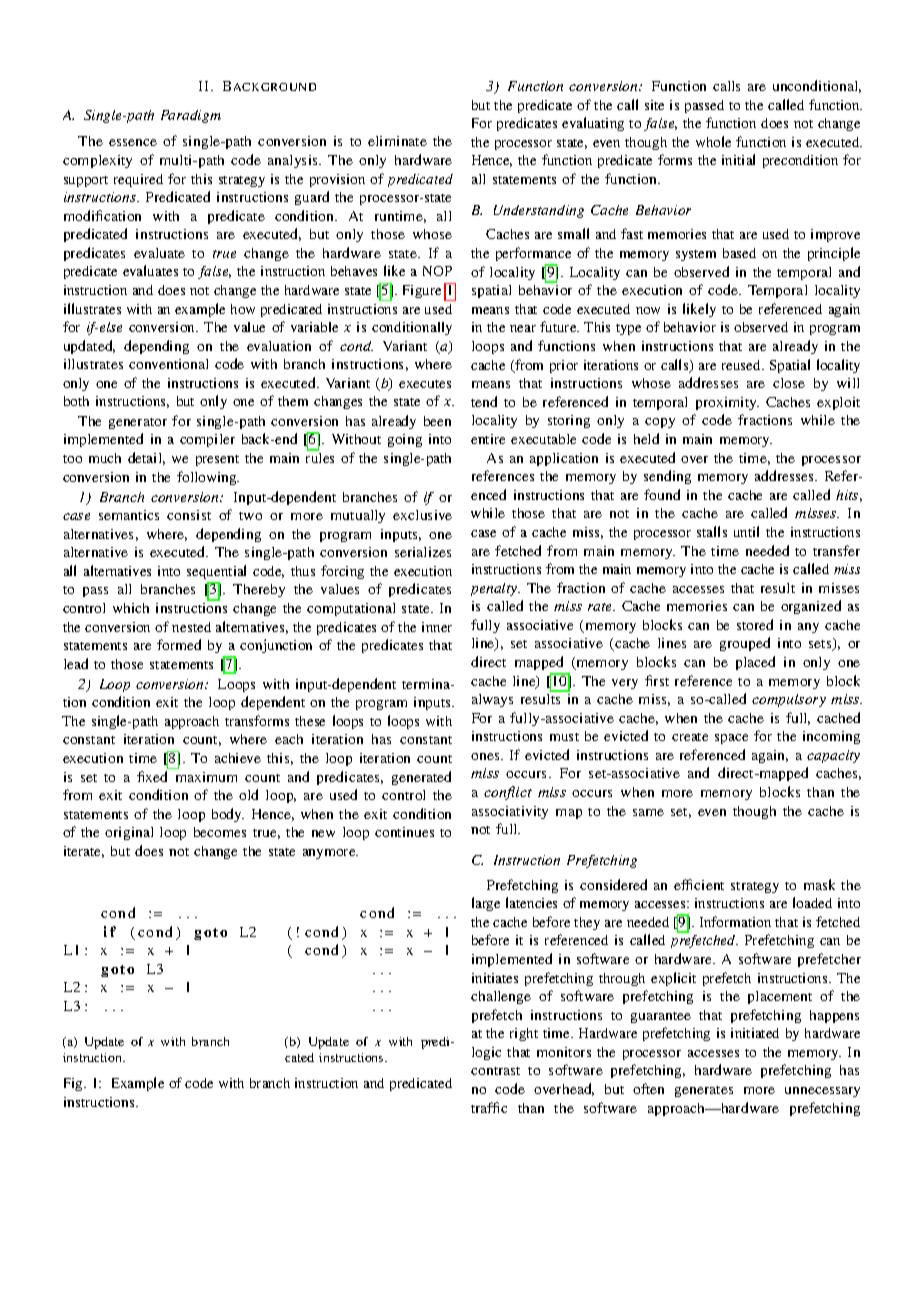 Image resolution: width=924 pixels, height=1308 pixels. What do you see at coordinates (133, 142) in the screenshot?
I see `essence` at bounding box center [133, 142].
